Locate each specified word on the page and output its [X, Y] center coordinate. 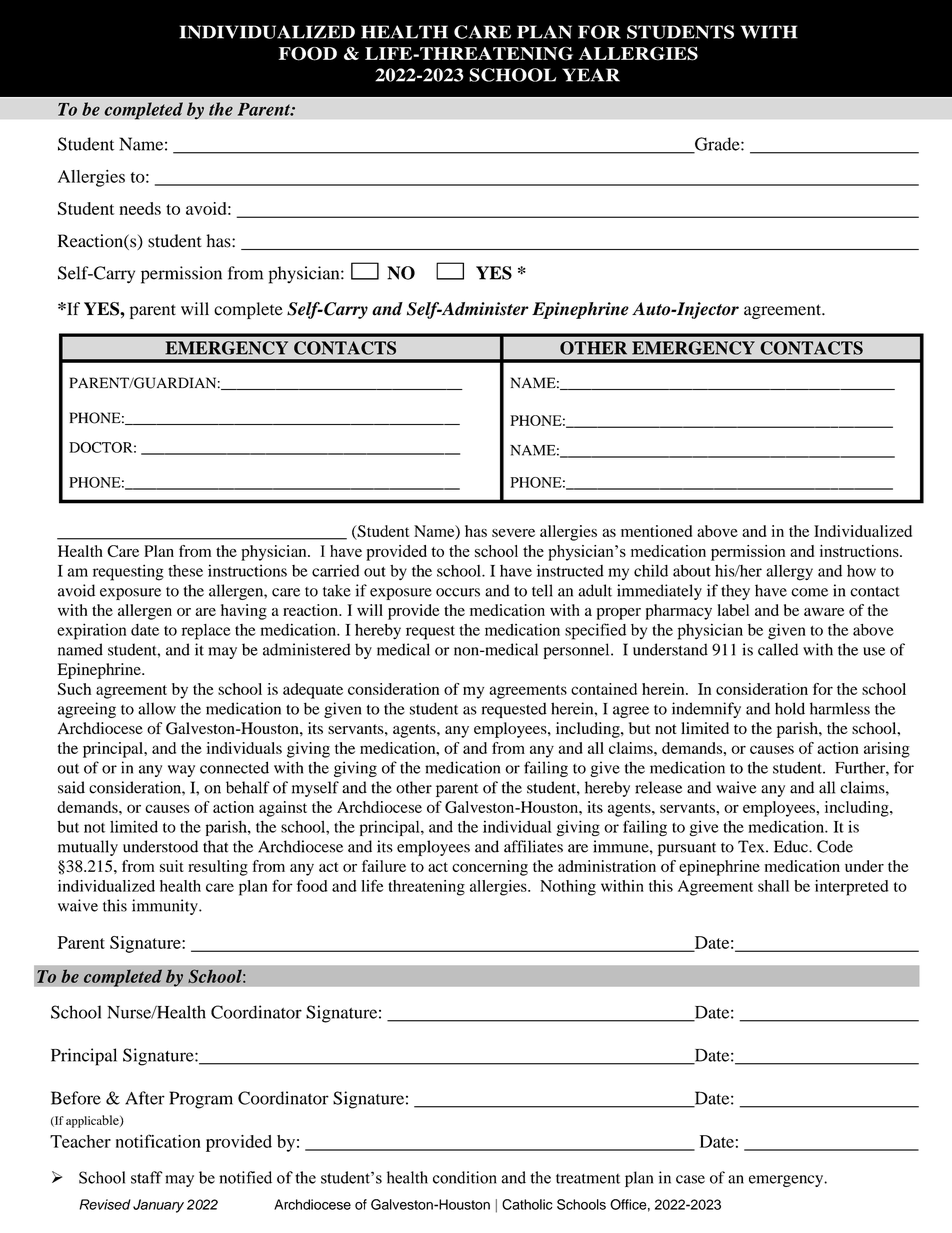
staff [147, 1177]
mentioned [656, 531]
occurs [458, 592]
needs [140, 208]
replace [206, 632]
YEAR [591, 75]
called [778, 649]
